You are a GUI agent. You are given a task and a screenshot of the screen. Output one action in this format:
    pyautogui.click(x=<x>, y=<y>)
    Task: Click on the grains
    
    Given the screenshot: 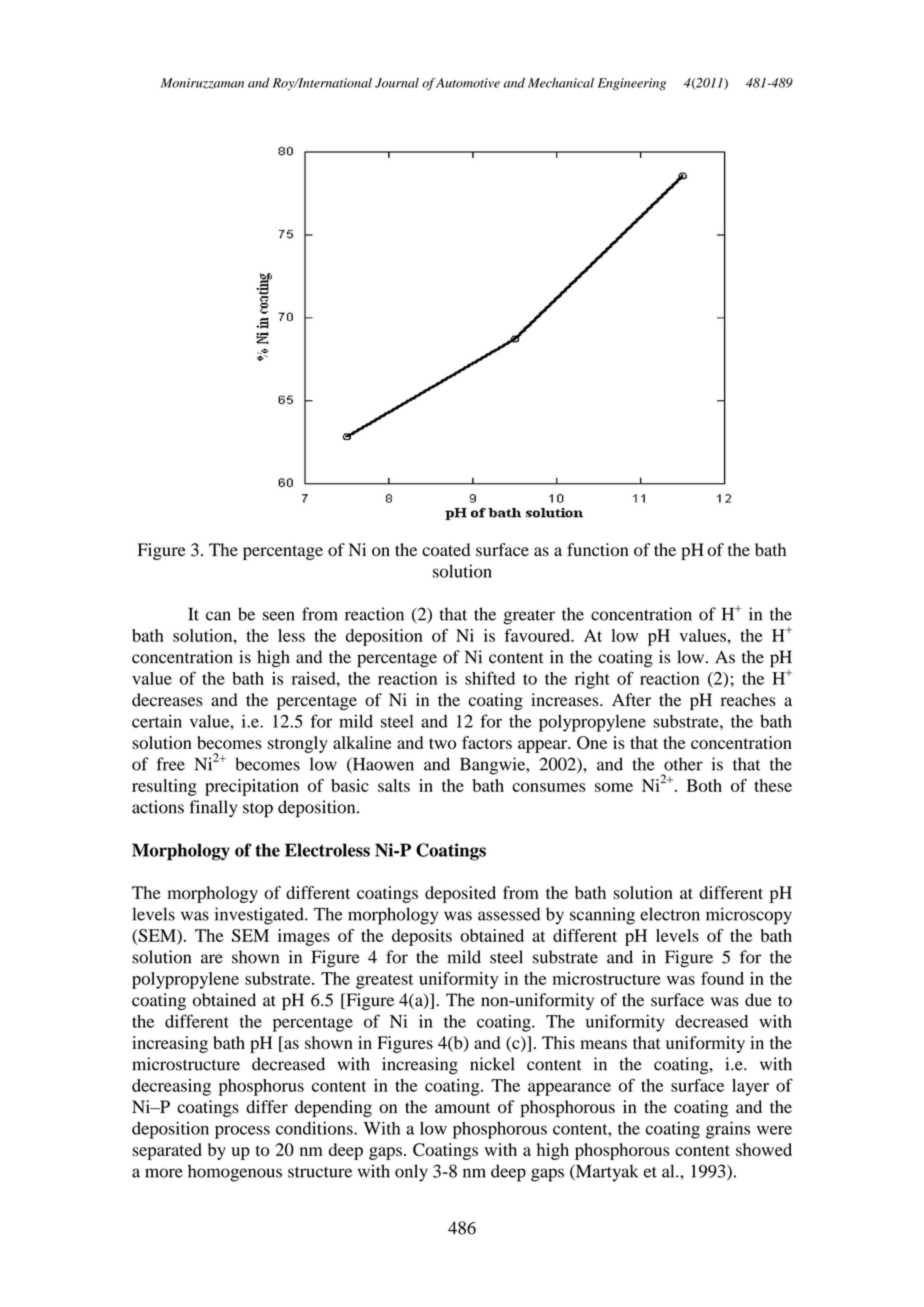 What is the action you would take?
    pyautogui.click(x=728, y=1130)
